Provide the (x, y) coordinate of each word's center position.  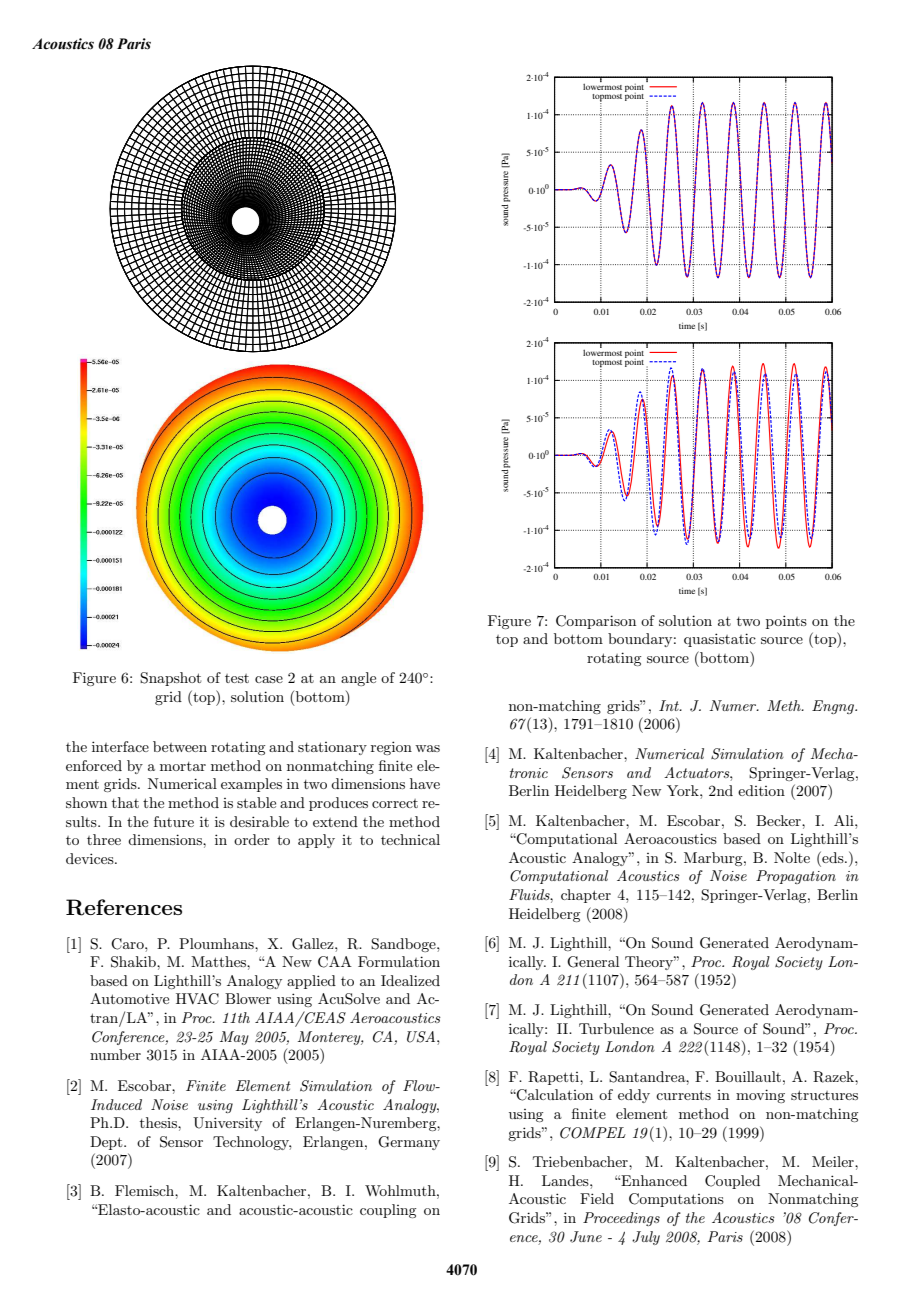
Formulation (399, 961)
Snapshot (170, 679)
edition (761, 790)
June (586, 1237)
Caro (128, 944)
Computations (676, 1200)
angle (358, 679)
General (593, 962)
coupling (388, 1211)
